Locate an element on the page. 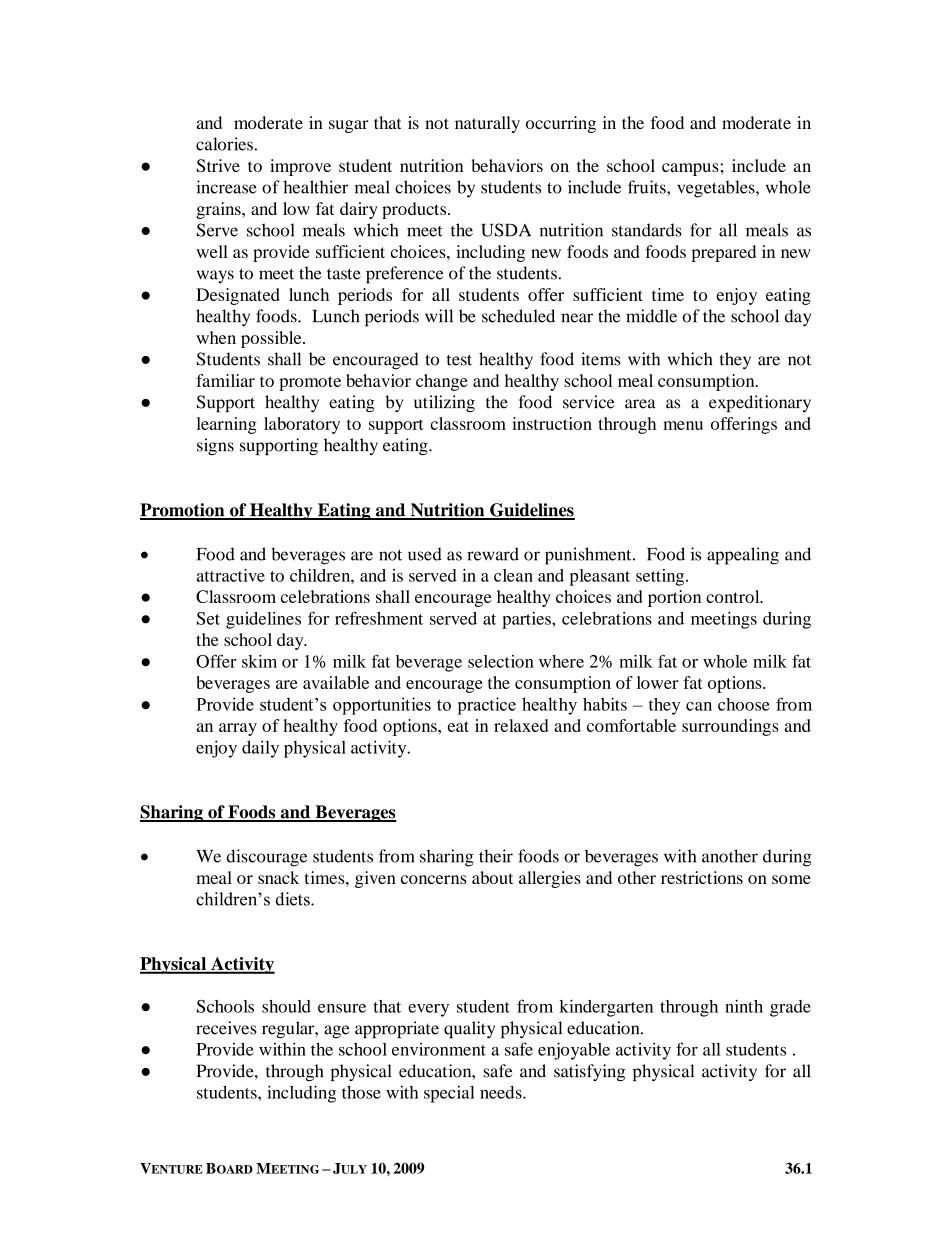  needs is located at coordinates (502, 1092).
